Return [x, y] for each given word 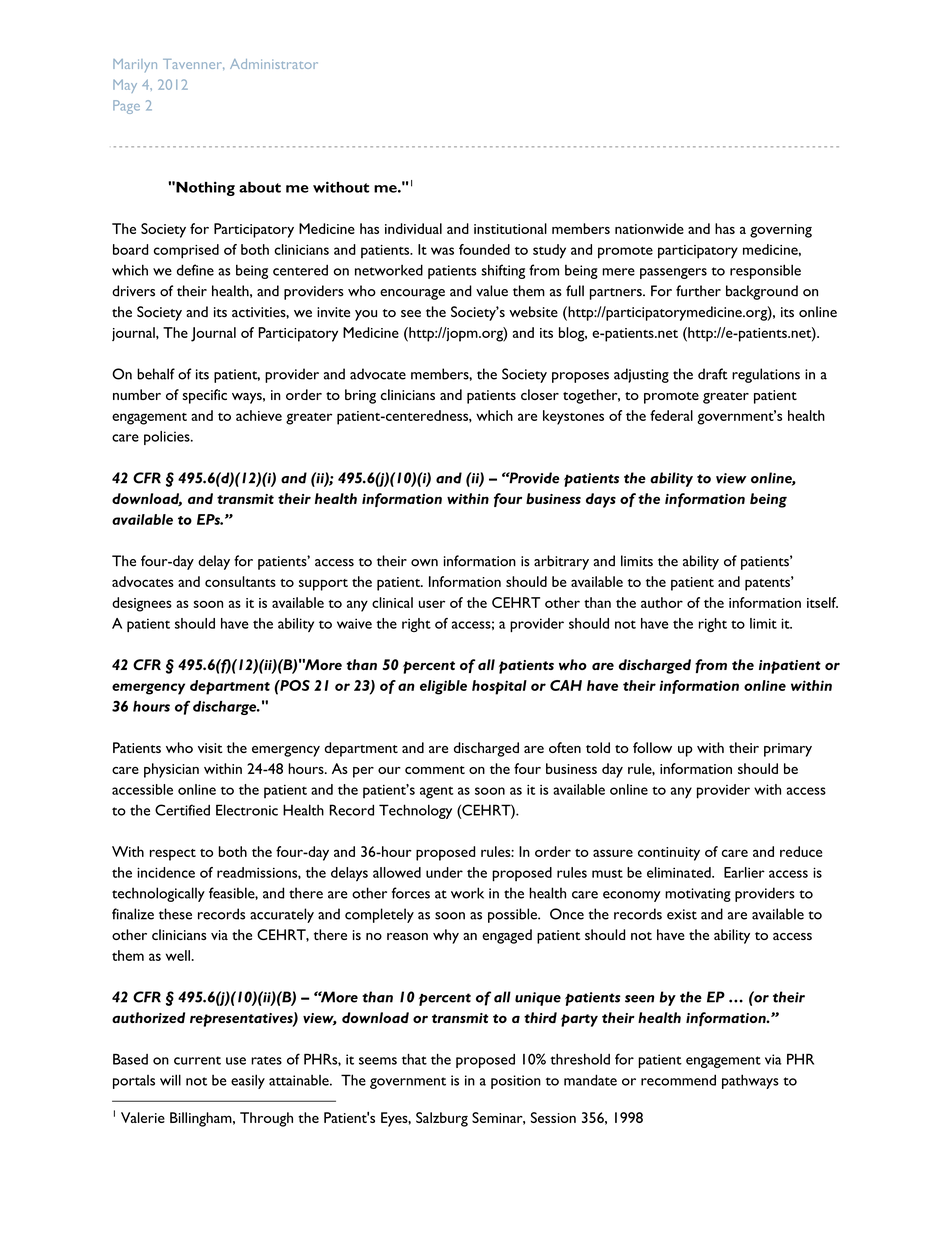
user [432, 604]
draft [713, 374]
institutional [510, 228]
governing [781, 231]
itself [822, 602]
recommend [678, 1080]
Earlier [744, 872]
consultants [240, 581]
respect [173, 855]
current [197, 1060]
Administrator [274, 64]
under [444, 872]
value [492, 291]
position [516, 1082]
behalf [156, 374]
